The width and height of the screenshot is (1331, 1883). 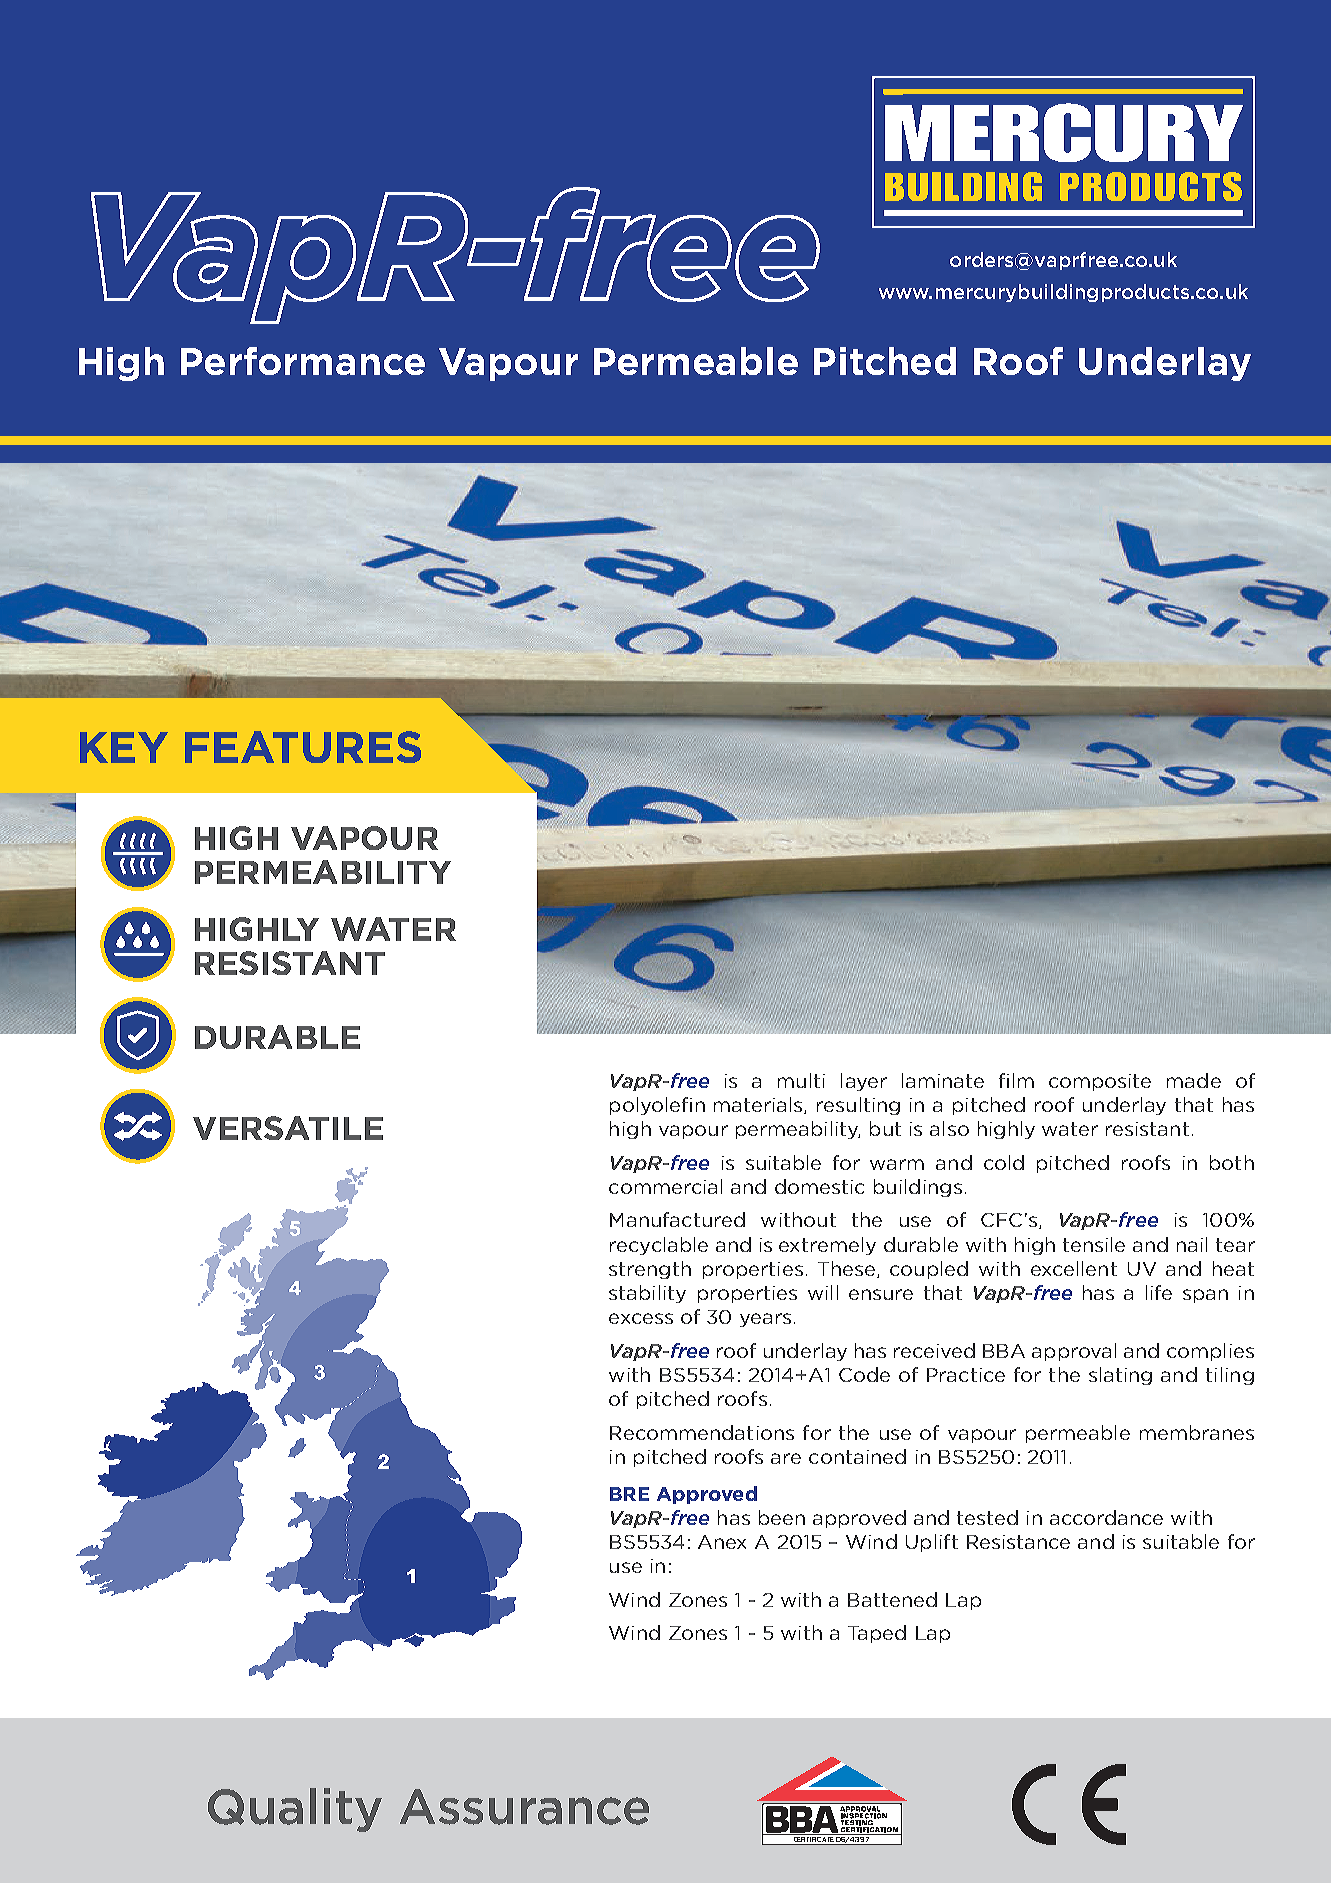 I want to click on polyolefin, so click(x=657, y=1106).
